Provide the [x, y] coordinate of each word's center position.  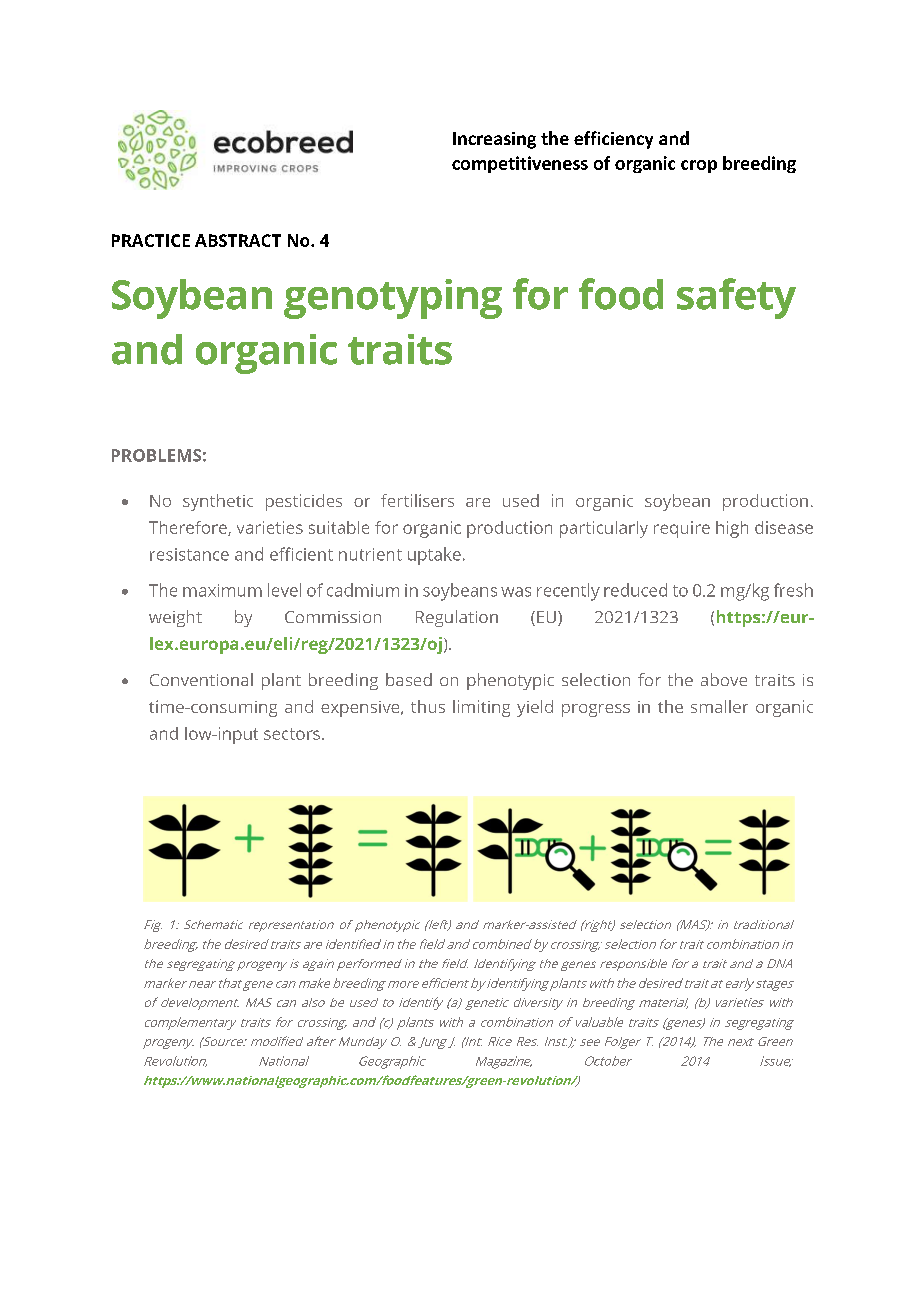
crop [699, 166]
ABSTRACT [238, 240]
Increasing [494, 140]
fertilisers [417, 500]
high [732, 529]
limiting [481, 708]
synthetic [218, 502]
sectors [292, 734]
